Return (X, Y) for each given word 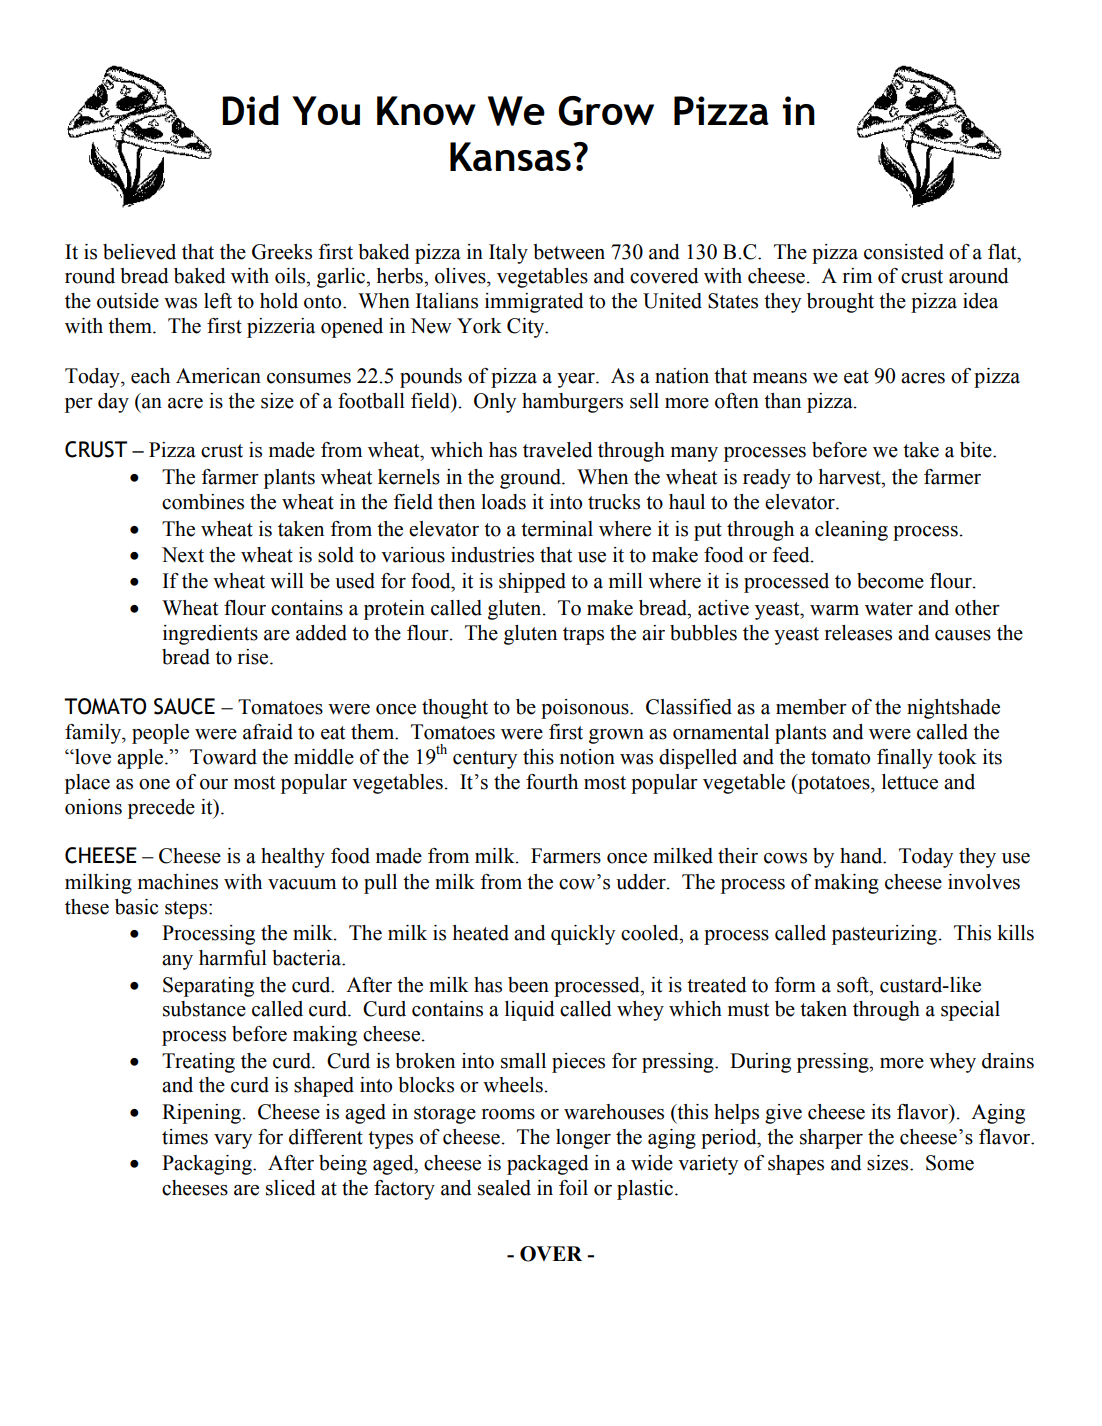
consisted (904, 252)
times (185, 1137)
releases (858, 633)
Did (250, 110)
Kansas (510, 156)
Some (950, 1163)
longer (583, 1139)
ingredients (210, 635)
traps (583, 636)
